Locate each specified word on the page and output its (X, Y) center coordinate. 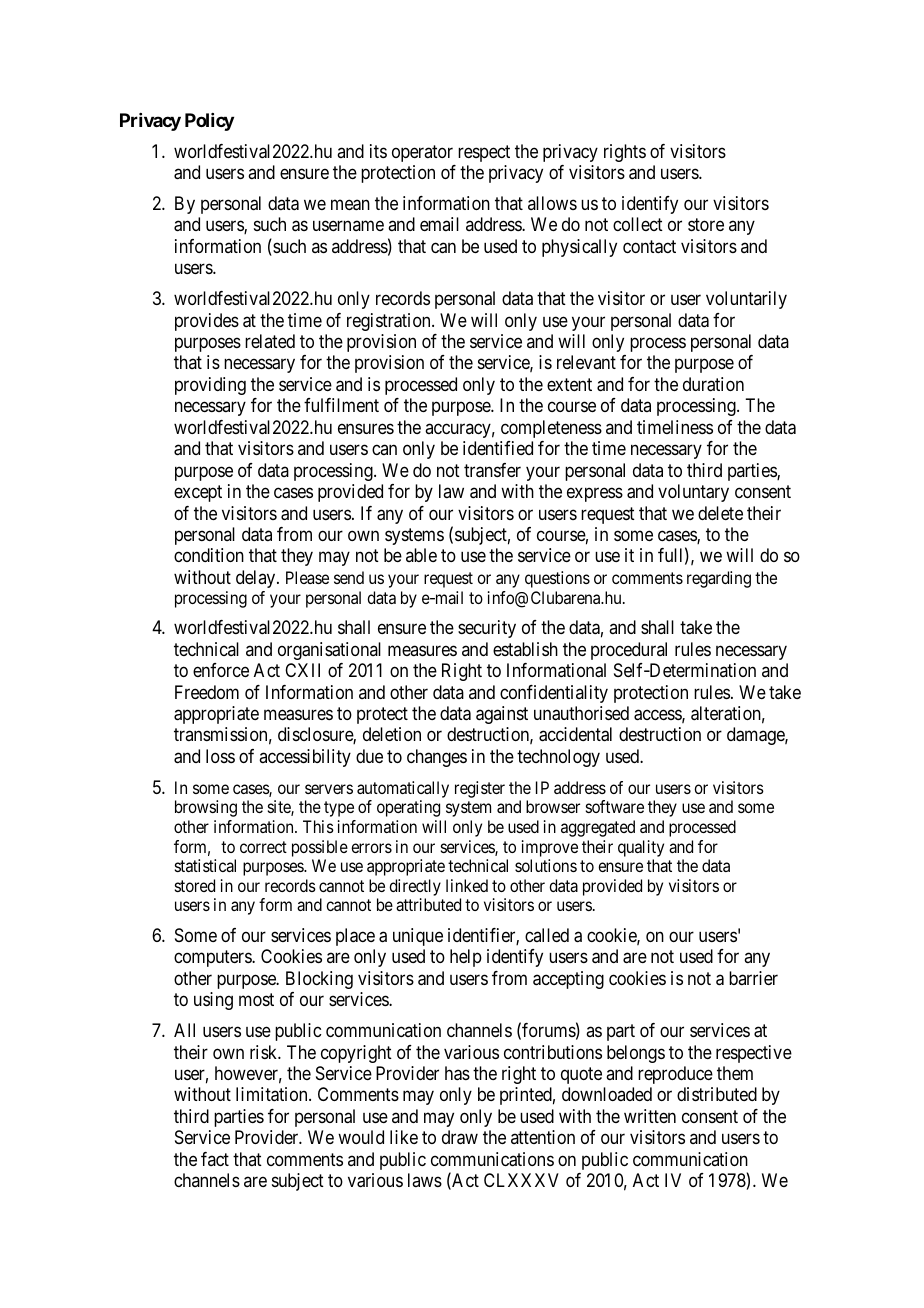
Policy (209, 122)
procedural (629, 651)
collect (638, 224)
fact (215, 1159)
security (487, 629)
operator (422, 153)
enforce (221, 670)
